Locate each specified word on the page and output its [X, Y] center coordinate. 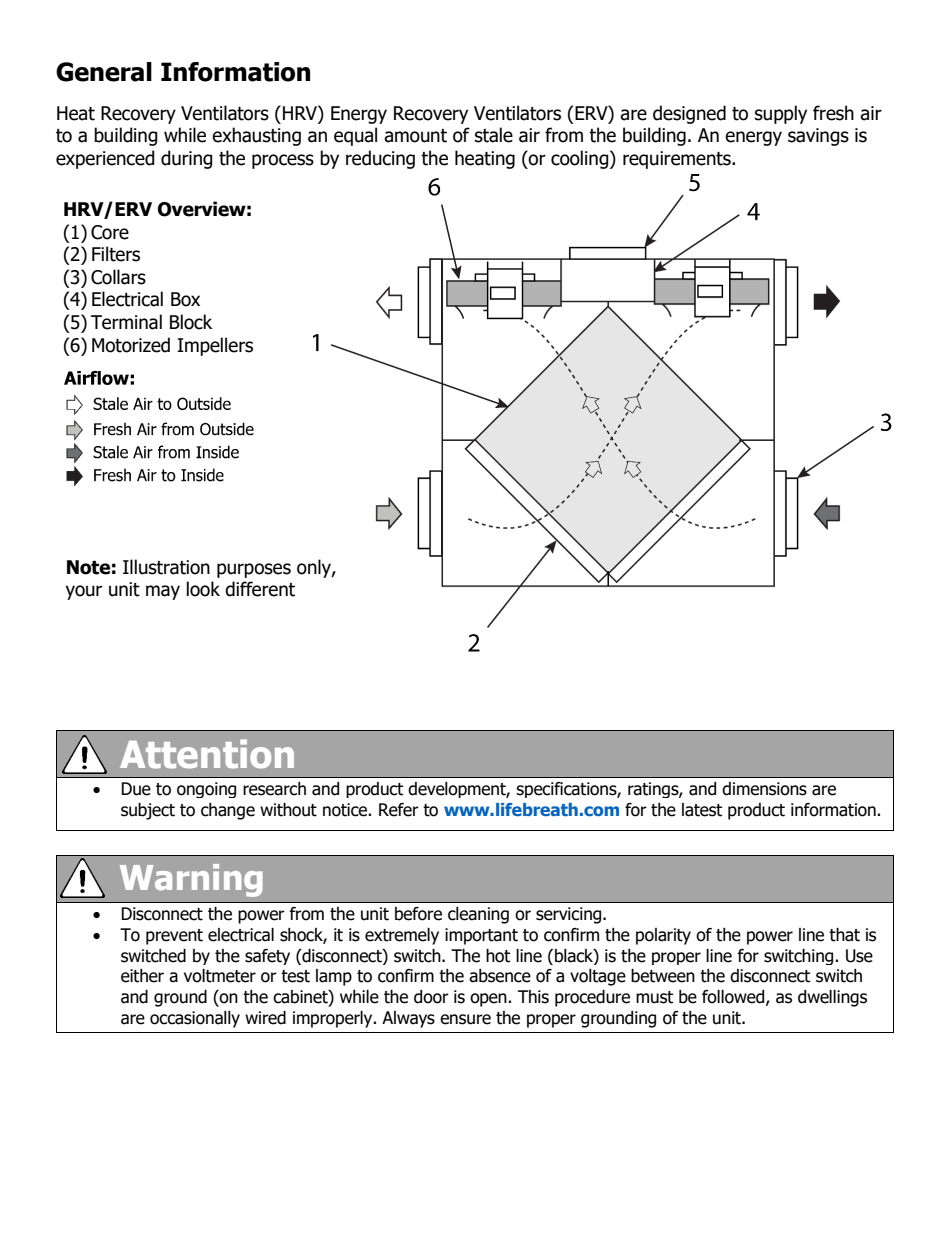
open [489, 1000]
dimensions [764, 789]
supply [781, 114]
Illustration [166, 567]
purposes [254, 570]
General [104, 72]
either [142, 976]
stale [494, 135]
